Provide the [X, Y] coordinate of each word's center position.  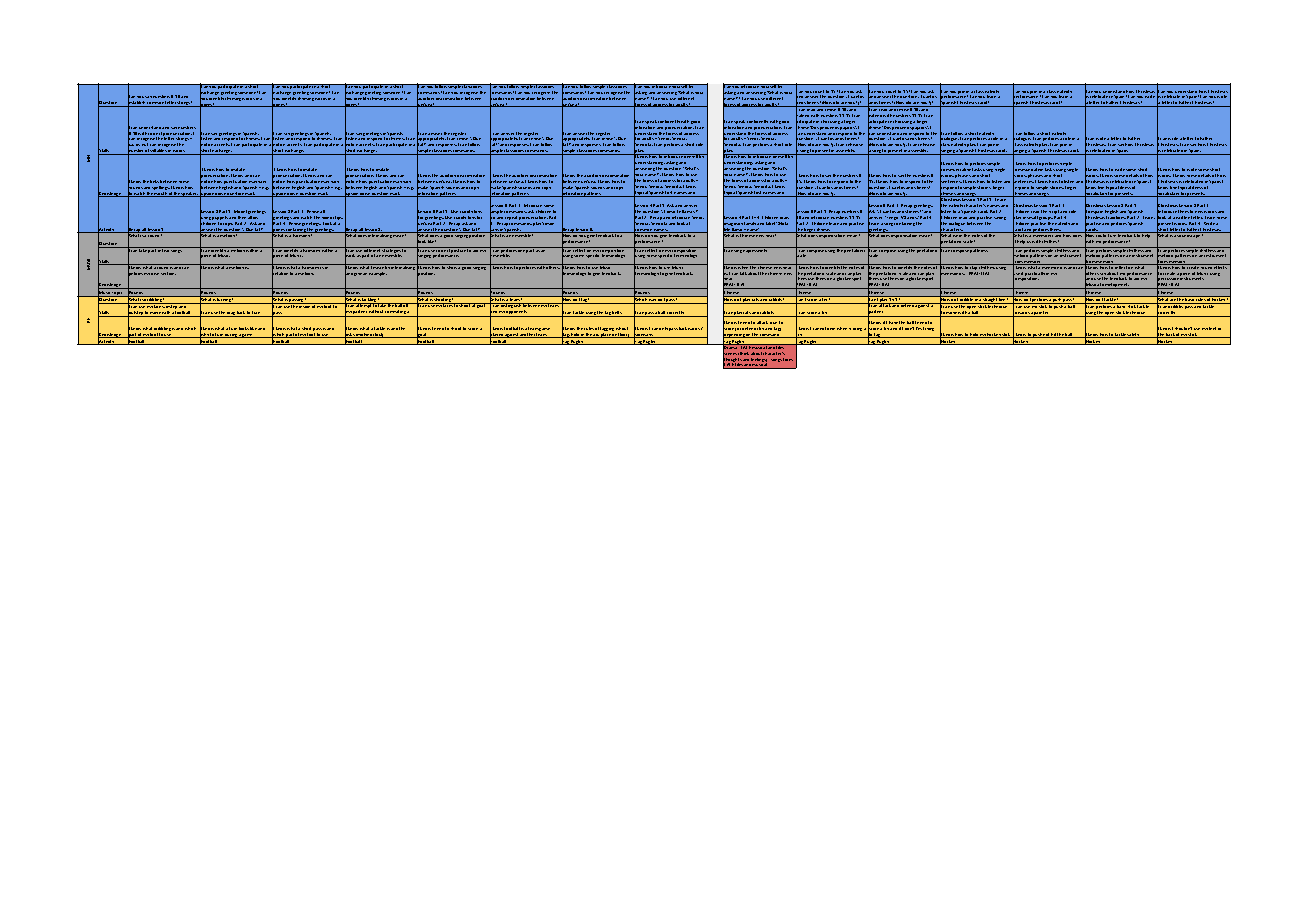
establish [137, 103]
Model [240, 211]
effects [1221, 266]
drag [231, 314]
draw [784, 218]
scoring [855, 329]
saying [1000, 218]
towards [1021, 313]
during [231, 336]
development [1116, 286]
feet [1212, 328]
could [1101, 234]
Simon [548, 223]
